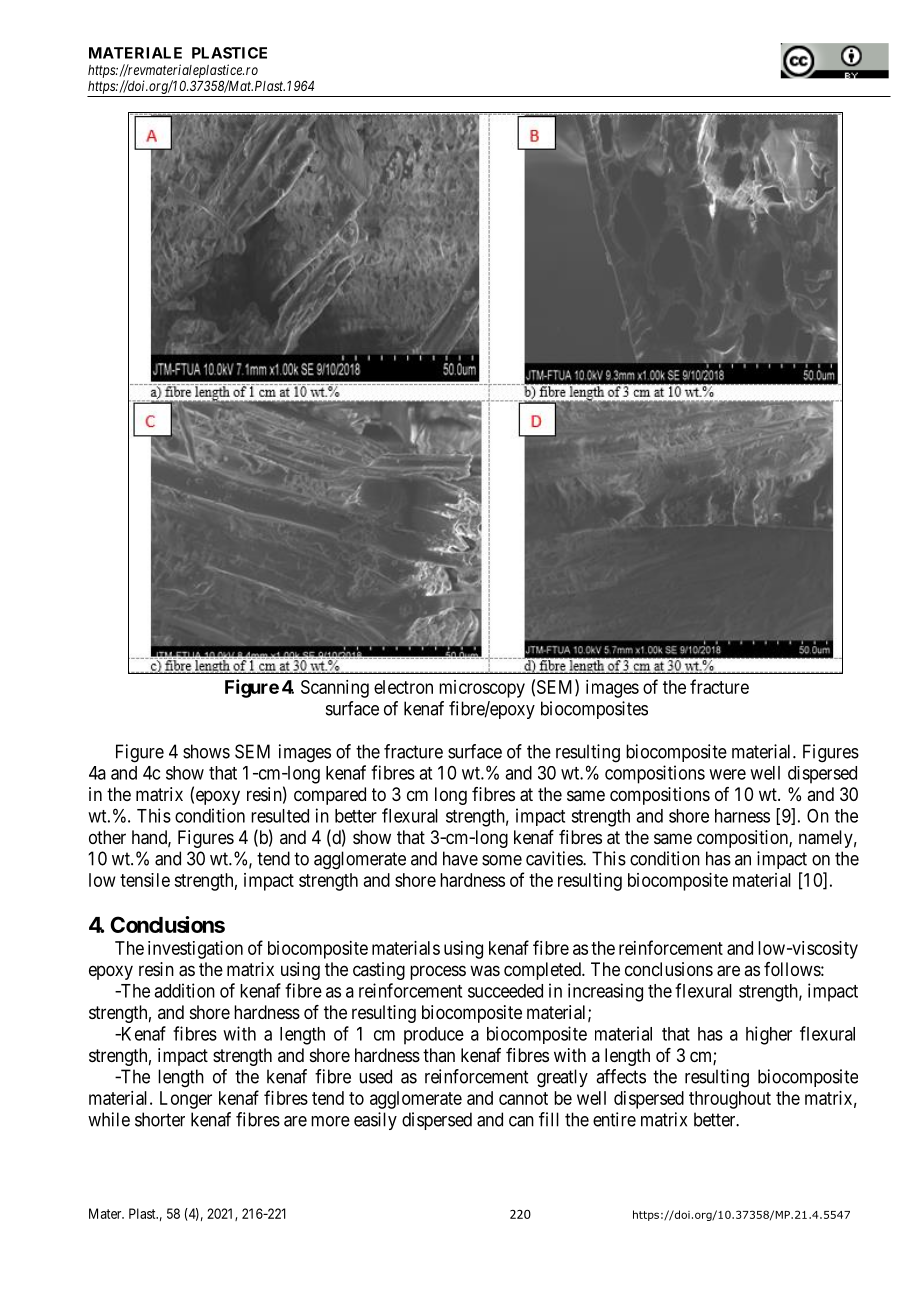  I want to click on shorter, so click(160, 1119).
